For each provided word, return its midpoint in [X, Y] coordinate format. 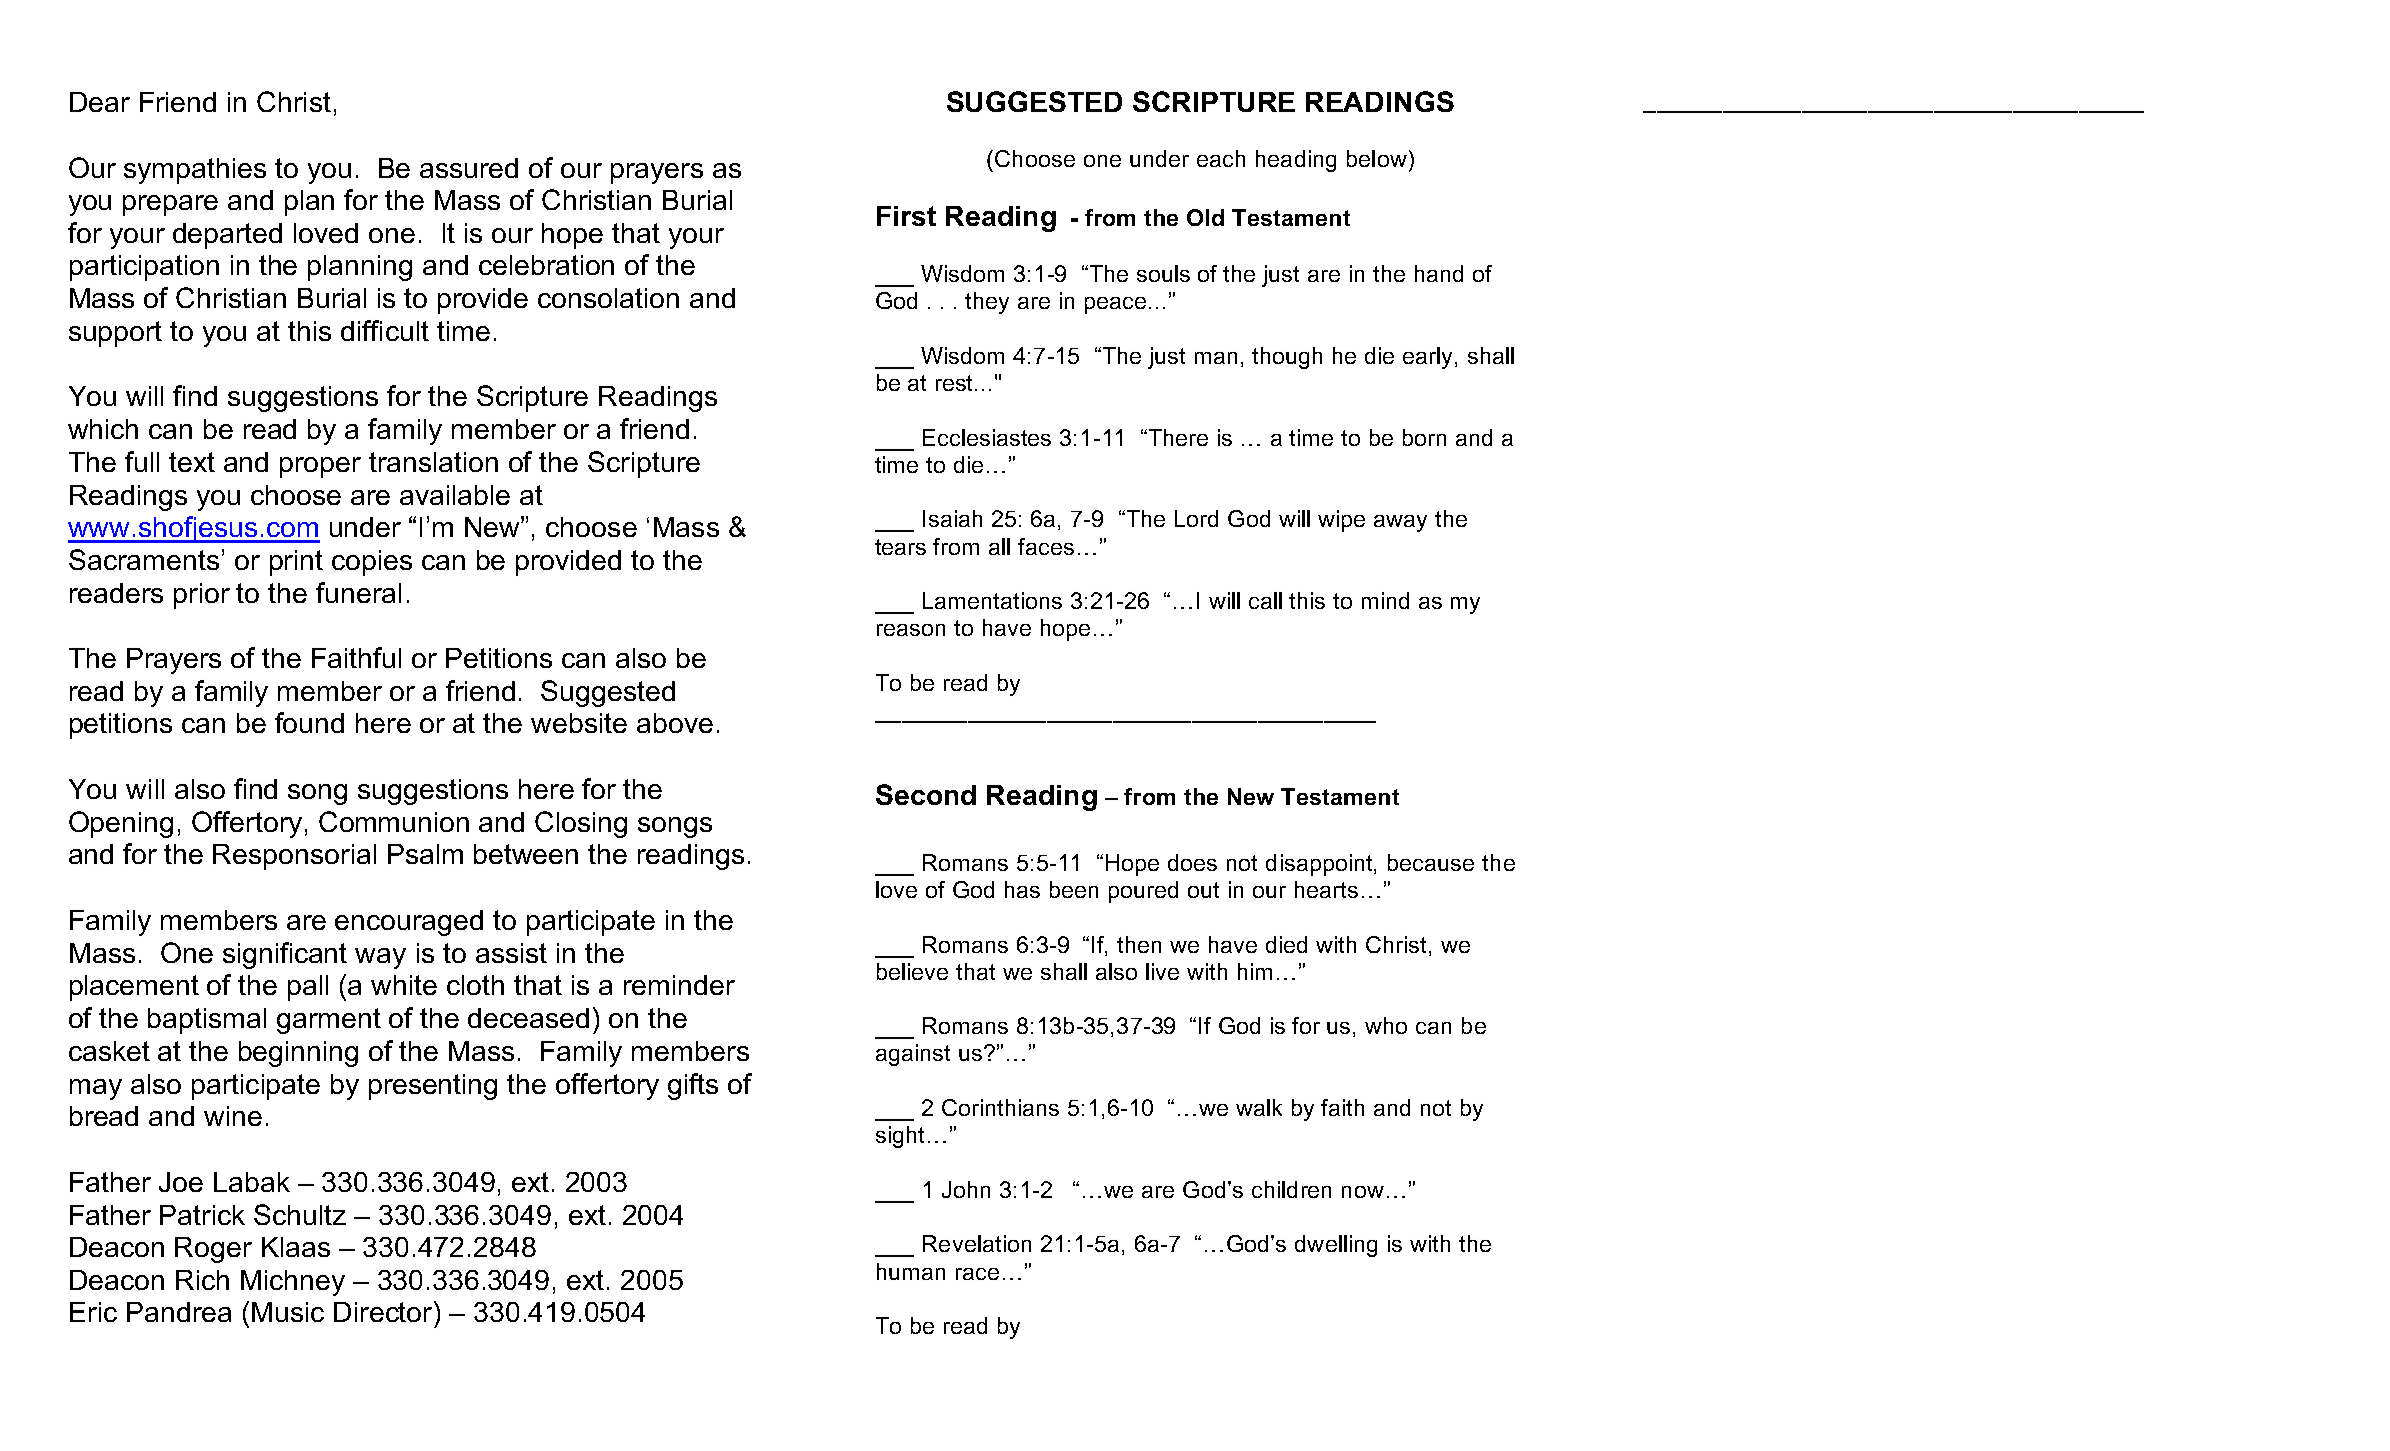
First [906, 216]
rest [956, 383]
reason [911, 630]
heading [1296, 161]
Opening [121, 824]
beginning [298, 1054]
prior [202, 596]
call [1265, 600]
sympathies [195, 171]
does [1192, 862]
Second [926, 794]
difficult [385, 330]
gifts [693, 1086]
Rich [202, 1280]
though [1287, 358]
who [1386, 1025]
